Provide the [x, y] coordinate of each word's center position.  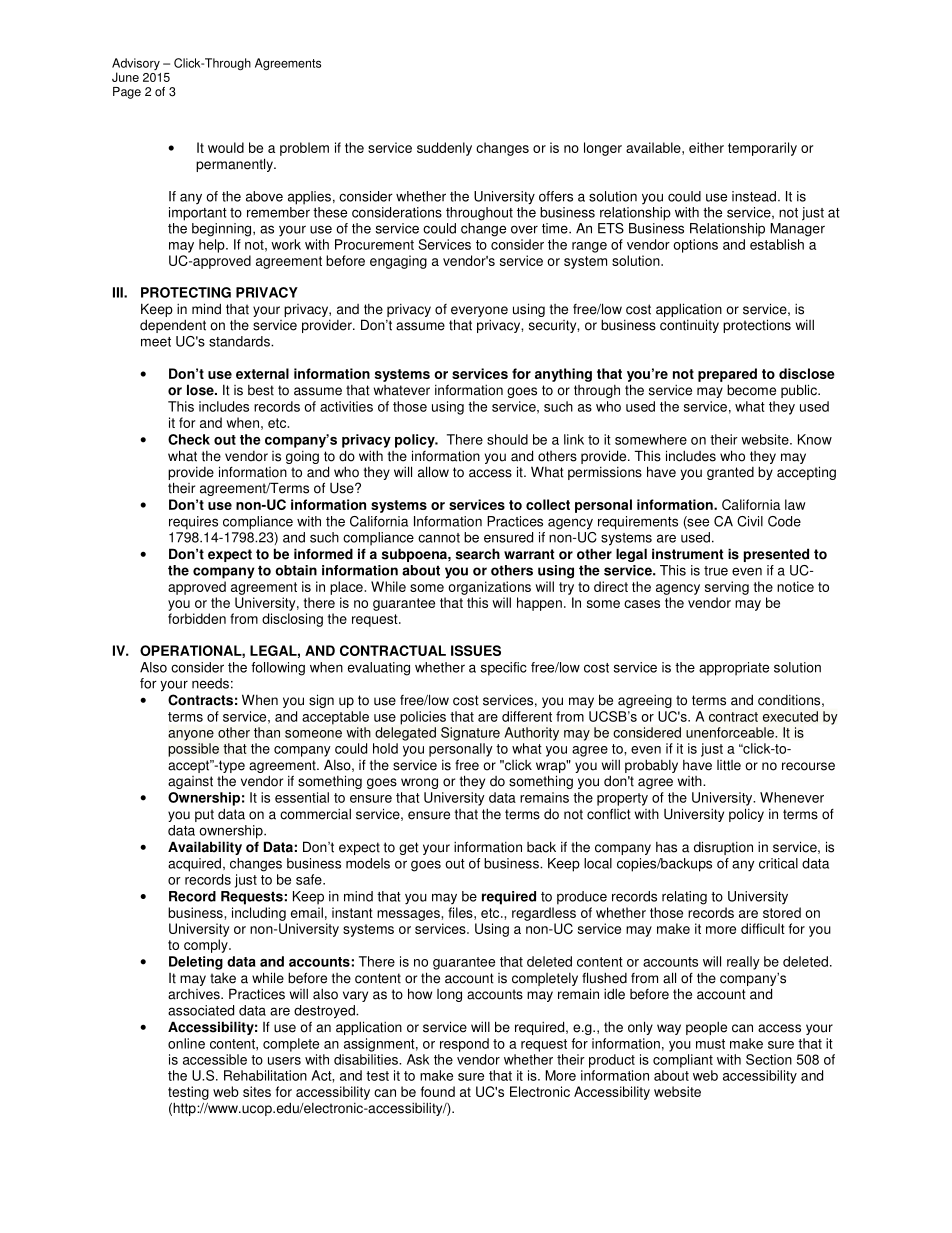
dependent [173, 326]
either [706, 147]
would [226, 147]
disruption [723, 848]
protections [757, 326]
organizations [489, 588]
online [186, 1043]
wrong [419, 783]
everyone [479, 313]
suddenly [444, 149]
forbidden [197, 618]
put [204, 815]
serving [727, 588]
